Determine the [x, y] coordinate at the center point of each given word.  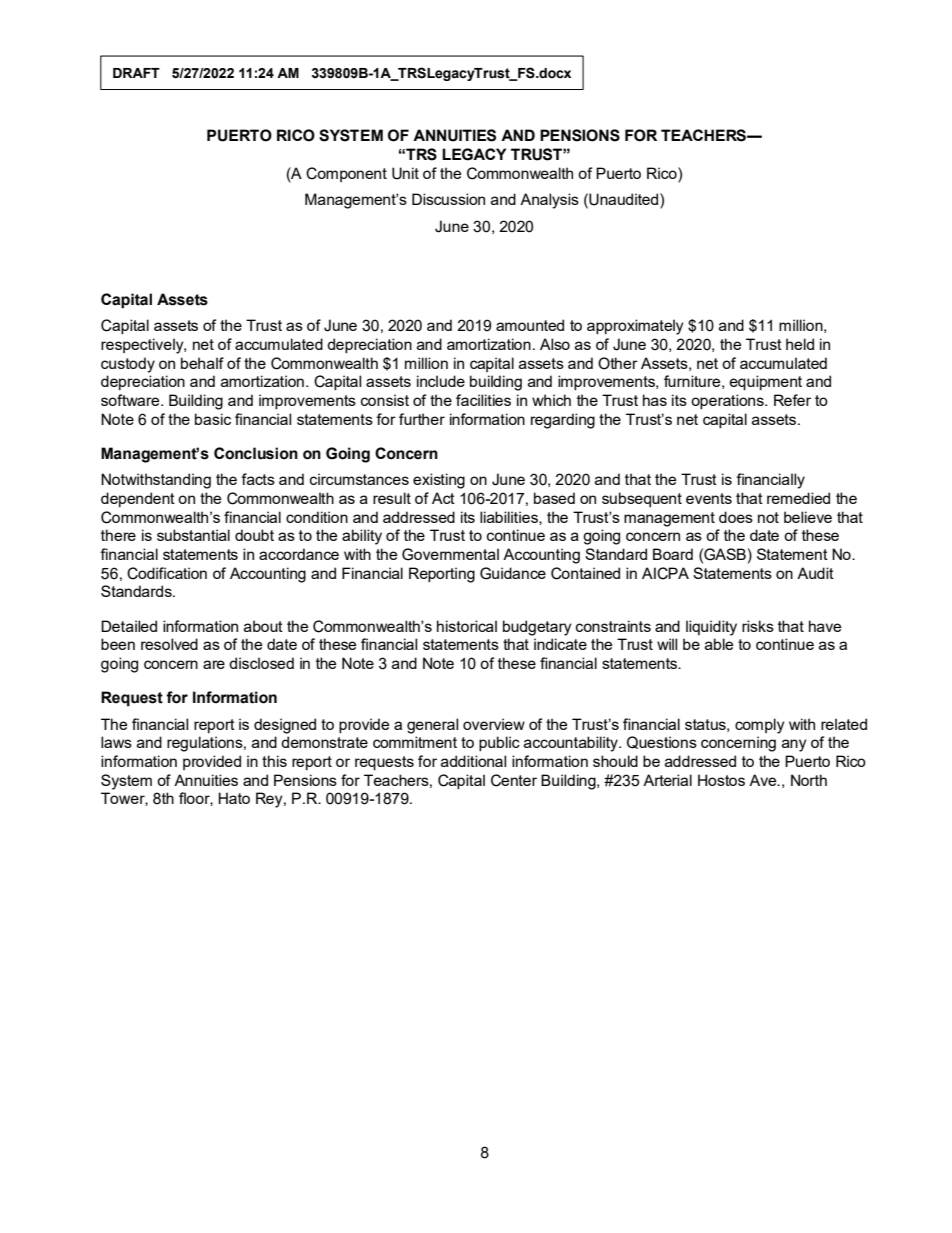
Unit [405, 173]
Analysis [549, 201]
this [274, 761]
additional [473, 761]
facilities [483, 400]
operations [728, 401]
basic [213, 419]
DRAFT [136, 73]
